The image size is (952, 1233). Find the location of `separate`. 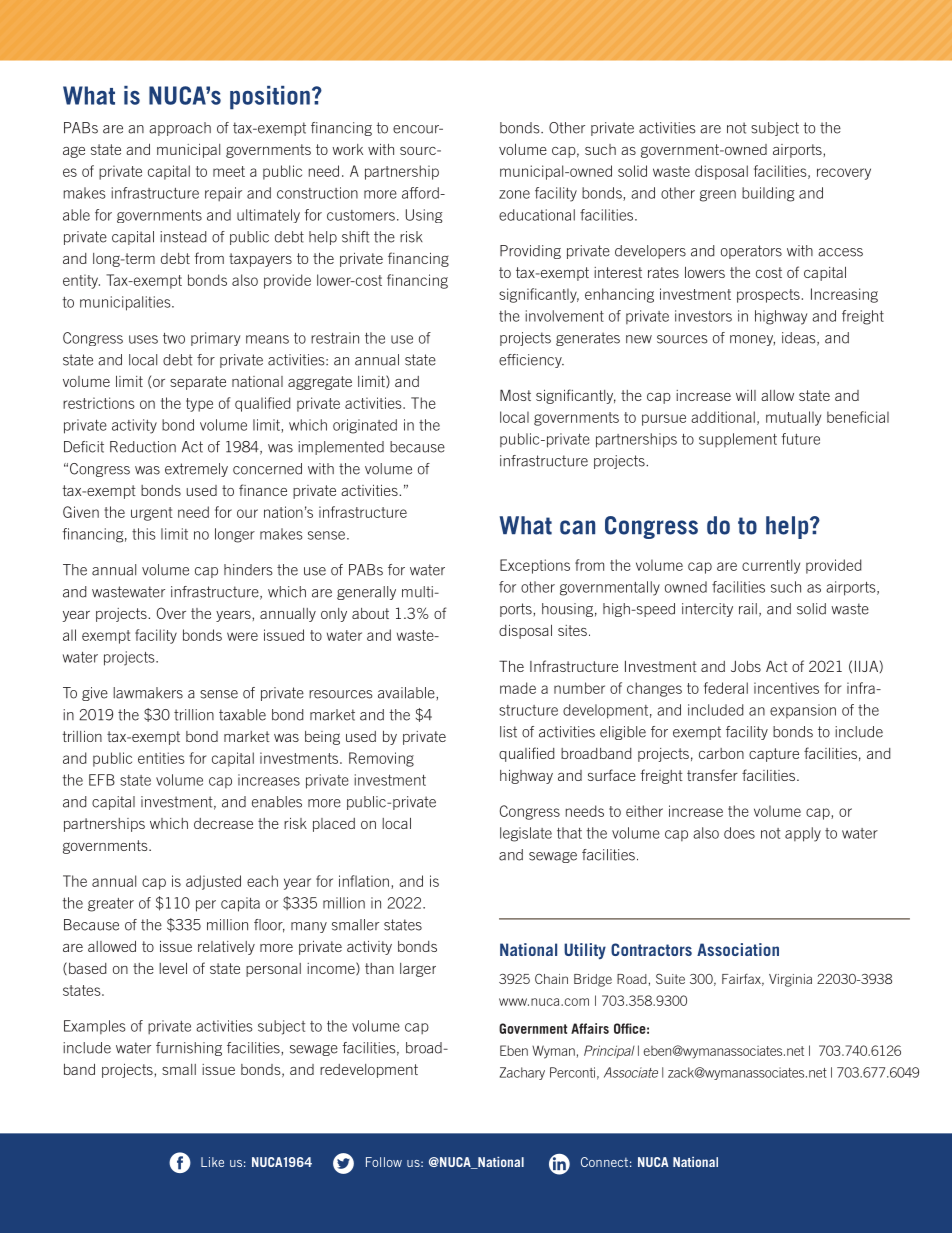

separate is located at coordinates (198, 383).
